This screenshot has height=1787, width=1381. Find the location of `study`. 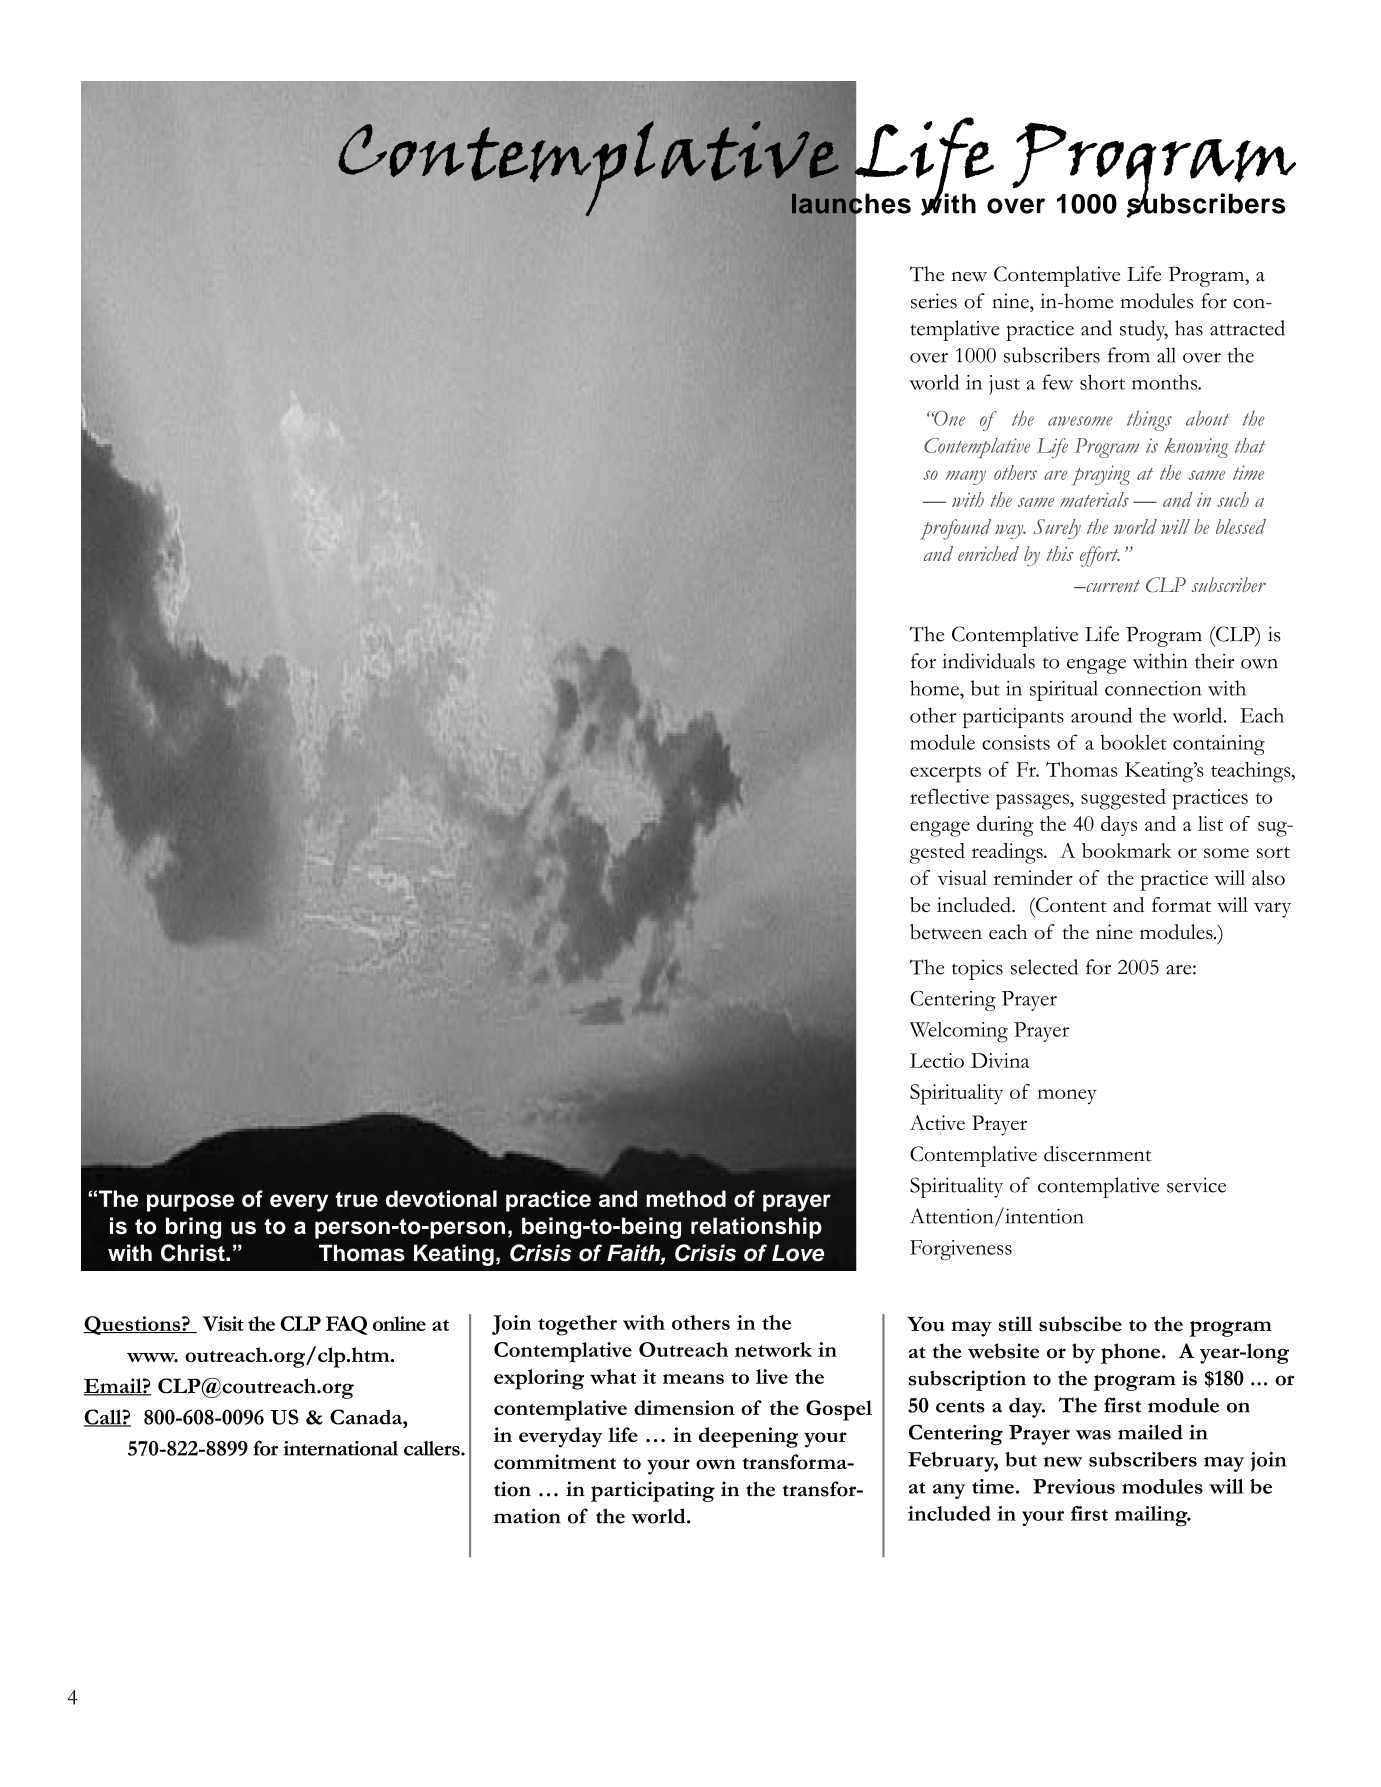

study is located at coordinates (1144, 330).
